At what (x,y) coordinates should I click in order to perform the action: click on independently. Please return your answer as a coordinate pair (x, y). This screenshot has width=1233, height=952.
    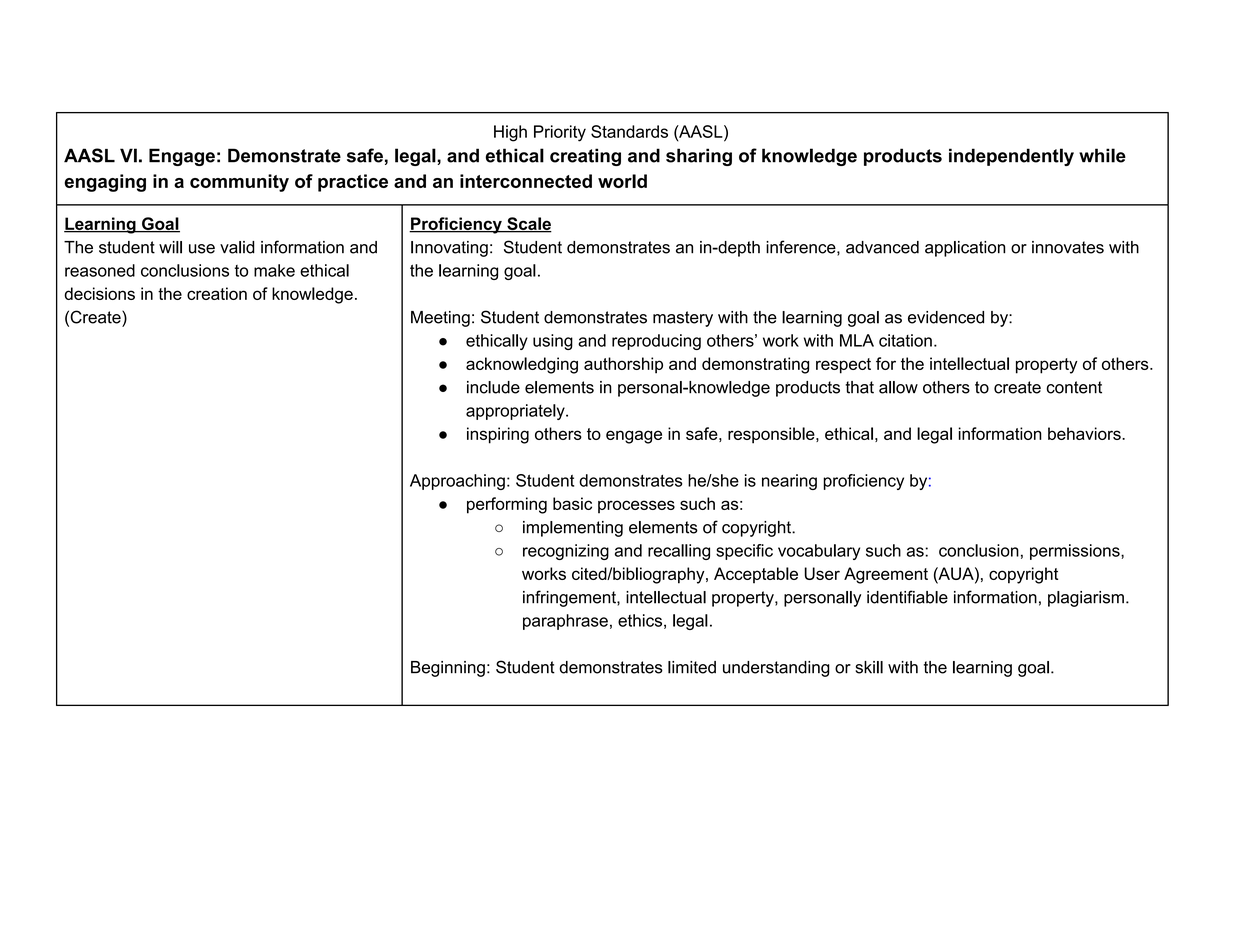
    Looking at the image, I should click on (1011, 157).
